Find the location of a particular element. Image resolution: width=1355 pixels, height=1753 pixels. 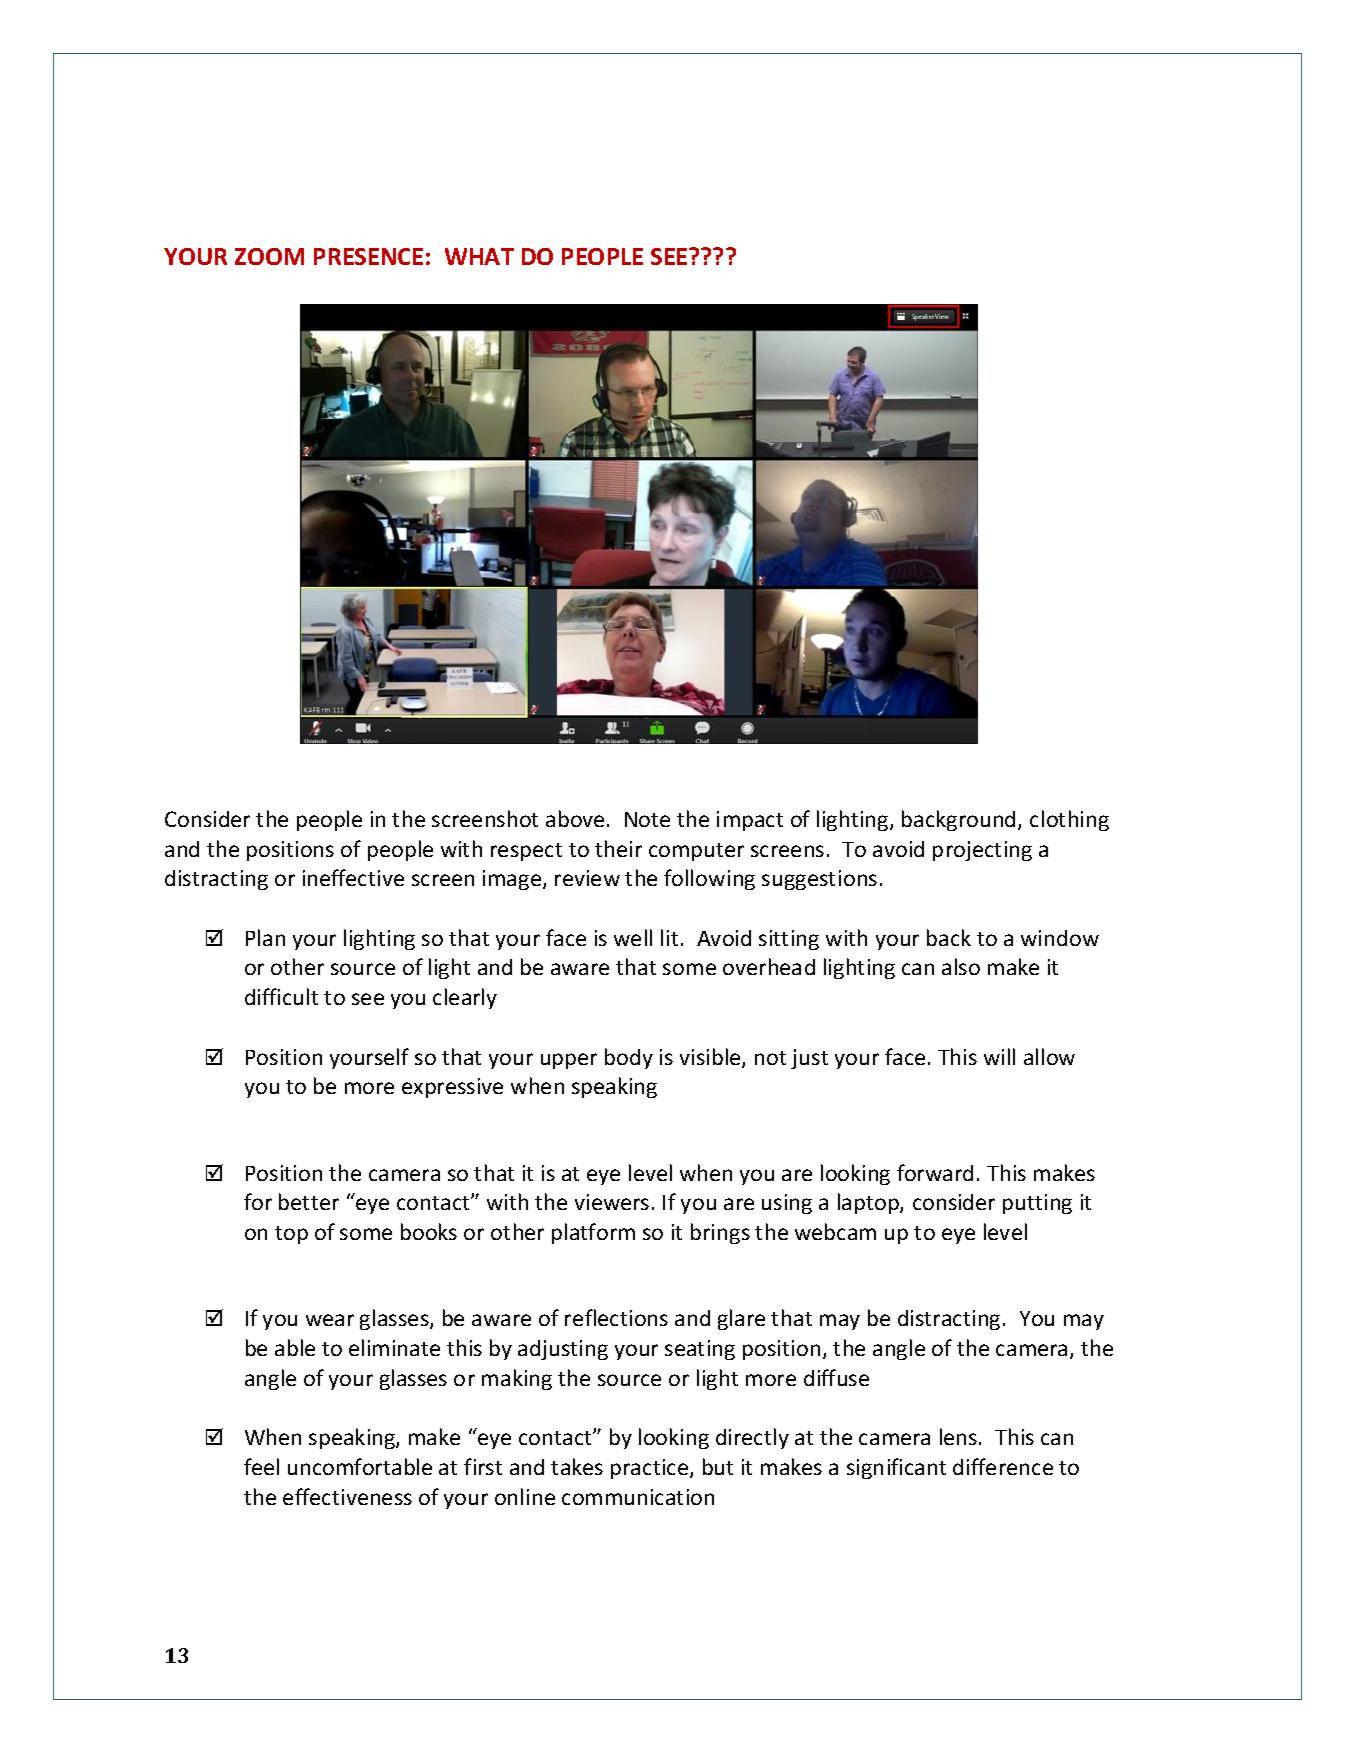

projecting is located at coordinates (982, 851).
